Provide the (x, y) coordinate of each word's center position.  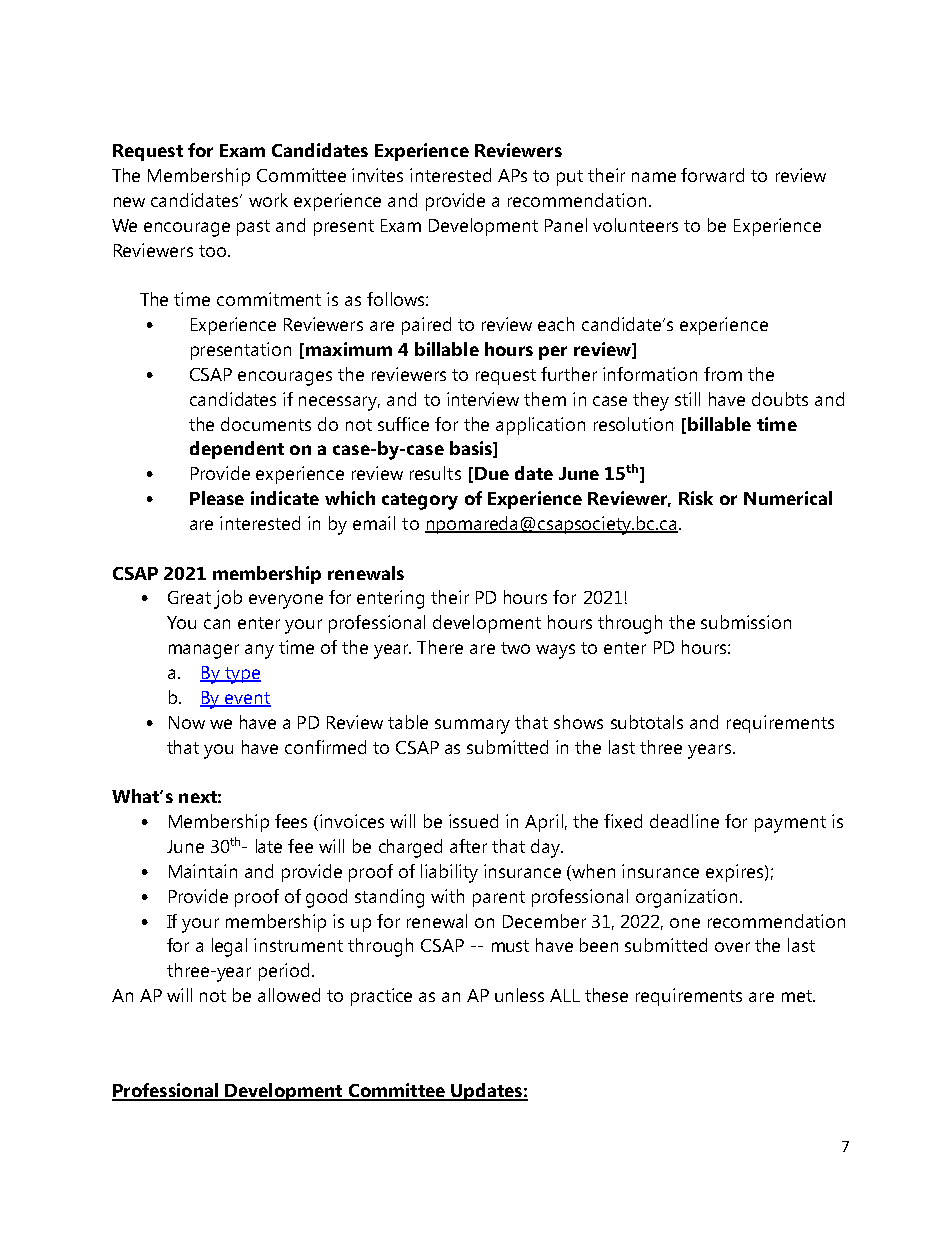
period (284, 972)
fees (291, 821)
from (723, 374)
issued (473, 821)
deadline (684, 821)
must (510, 946)
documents (266, 424)
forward (712, 175)
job (228, 599)
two (515, 648)
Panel (566, 225)
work (268, 200)
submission (746, 622)
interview (483, 399)
